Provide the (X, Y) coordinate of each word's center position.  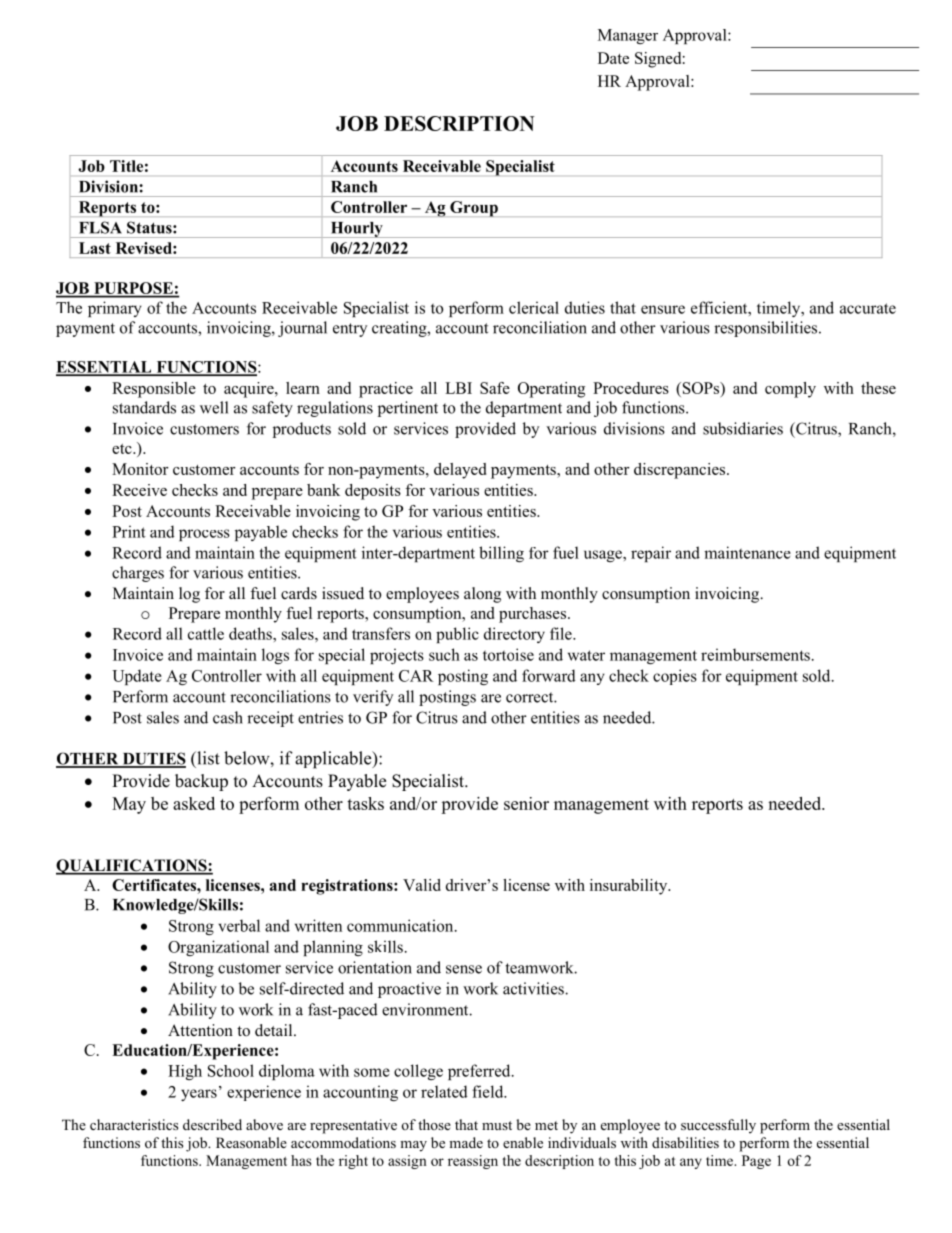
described (212, 1124)
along (482, 595)
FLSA (100, 227)
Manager (628, 36)
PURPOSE (133, 289)
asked (194, 803)
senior (526, 803)
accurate (868, 308)
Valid (422, 885)
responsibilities (767, 329)
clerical (534, 307)
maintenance (747, 552)
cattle (206, 633)
